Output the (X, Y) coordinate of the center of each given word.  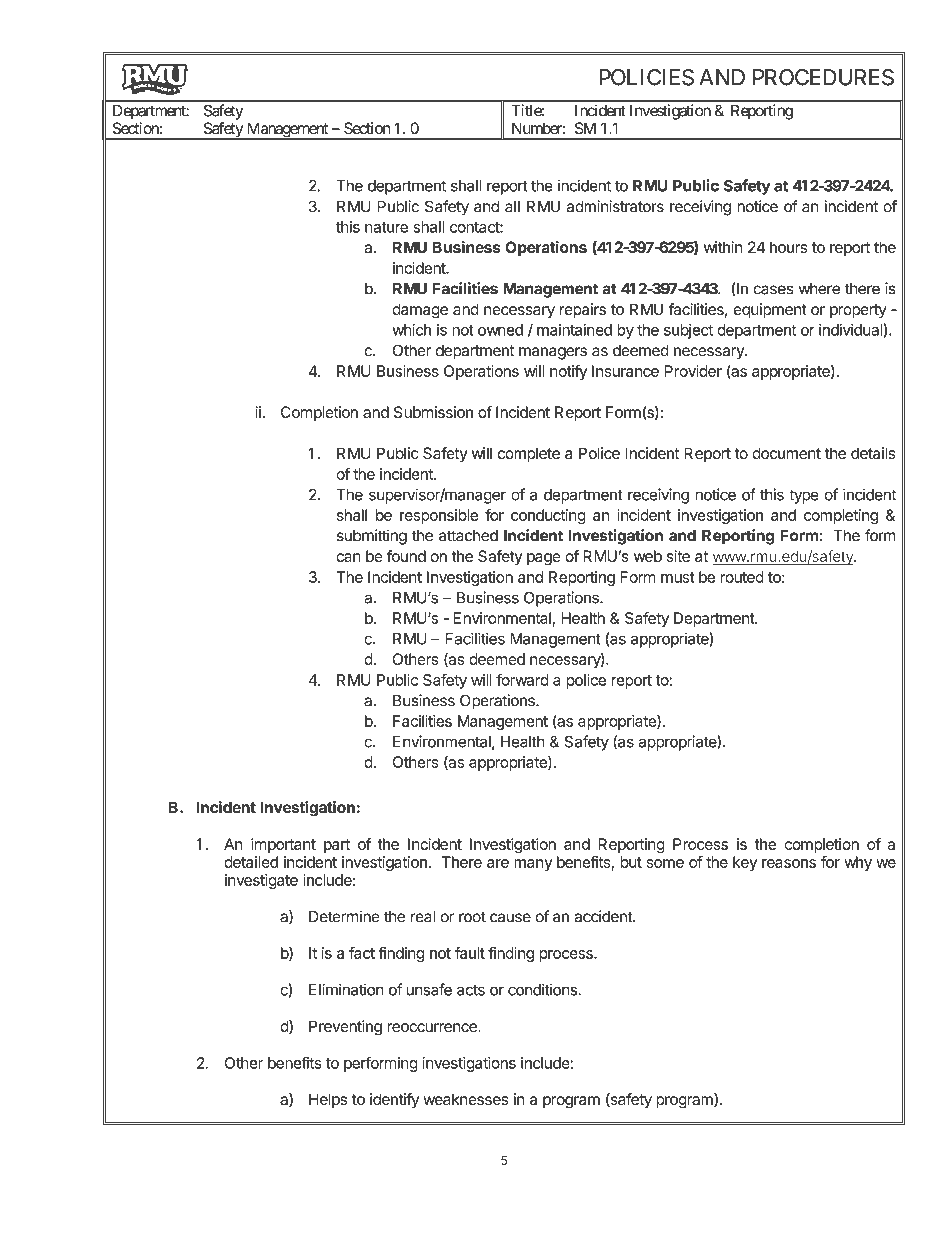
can (348, 557)
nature (386, 227)
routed (742, 577)
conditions (542, 990)
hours (789, 247)
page (544, 559)
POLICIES (646, 77)
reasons (789, 863)
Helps (328, 1100)
